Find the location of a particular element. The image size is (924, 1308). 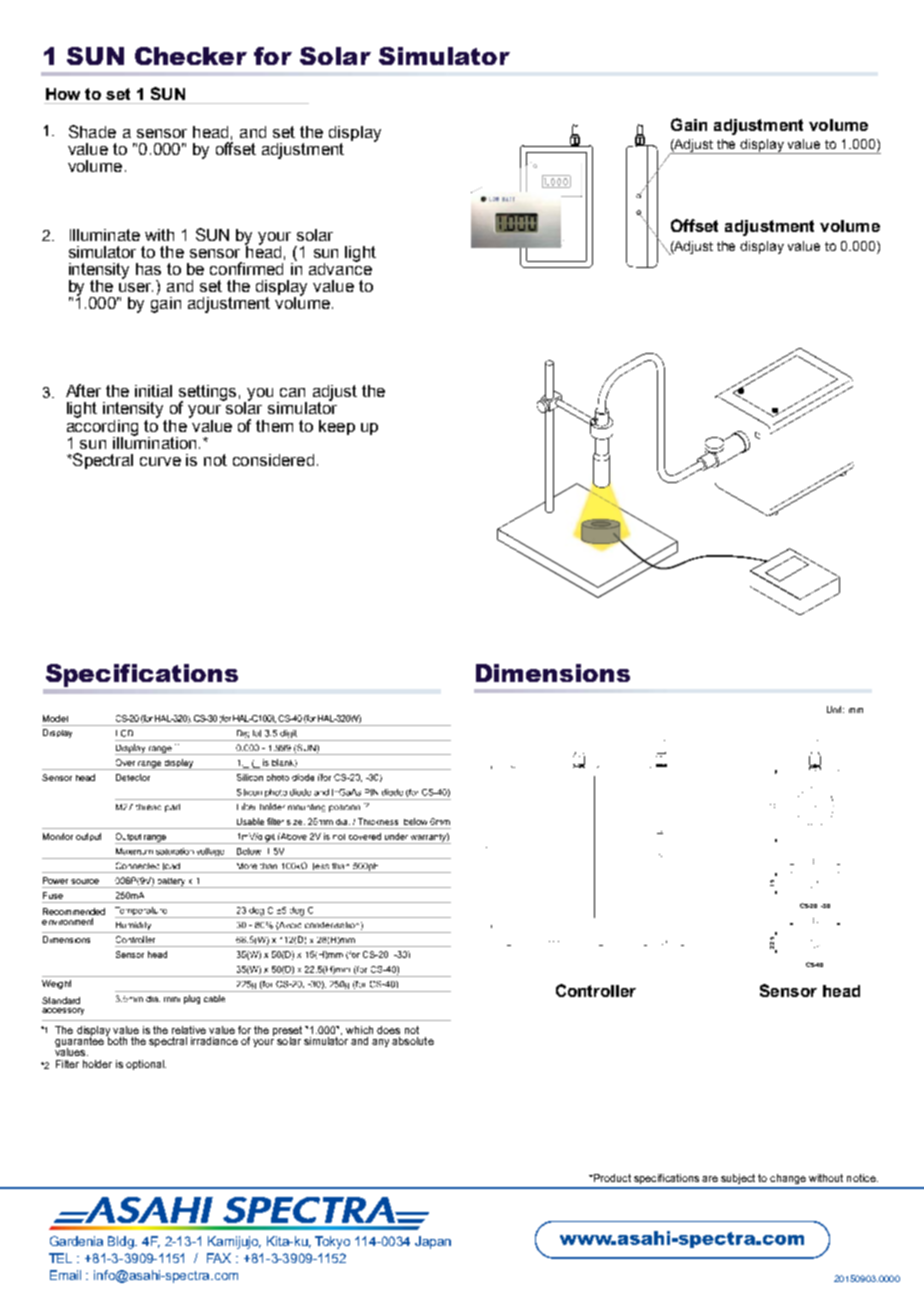

considered is located at coordinates (273, 460).
